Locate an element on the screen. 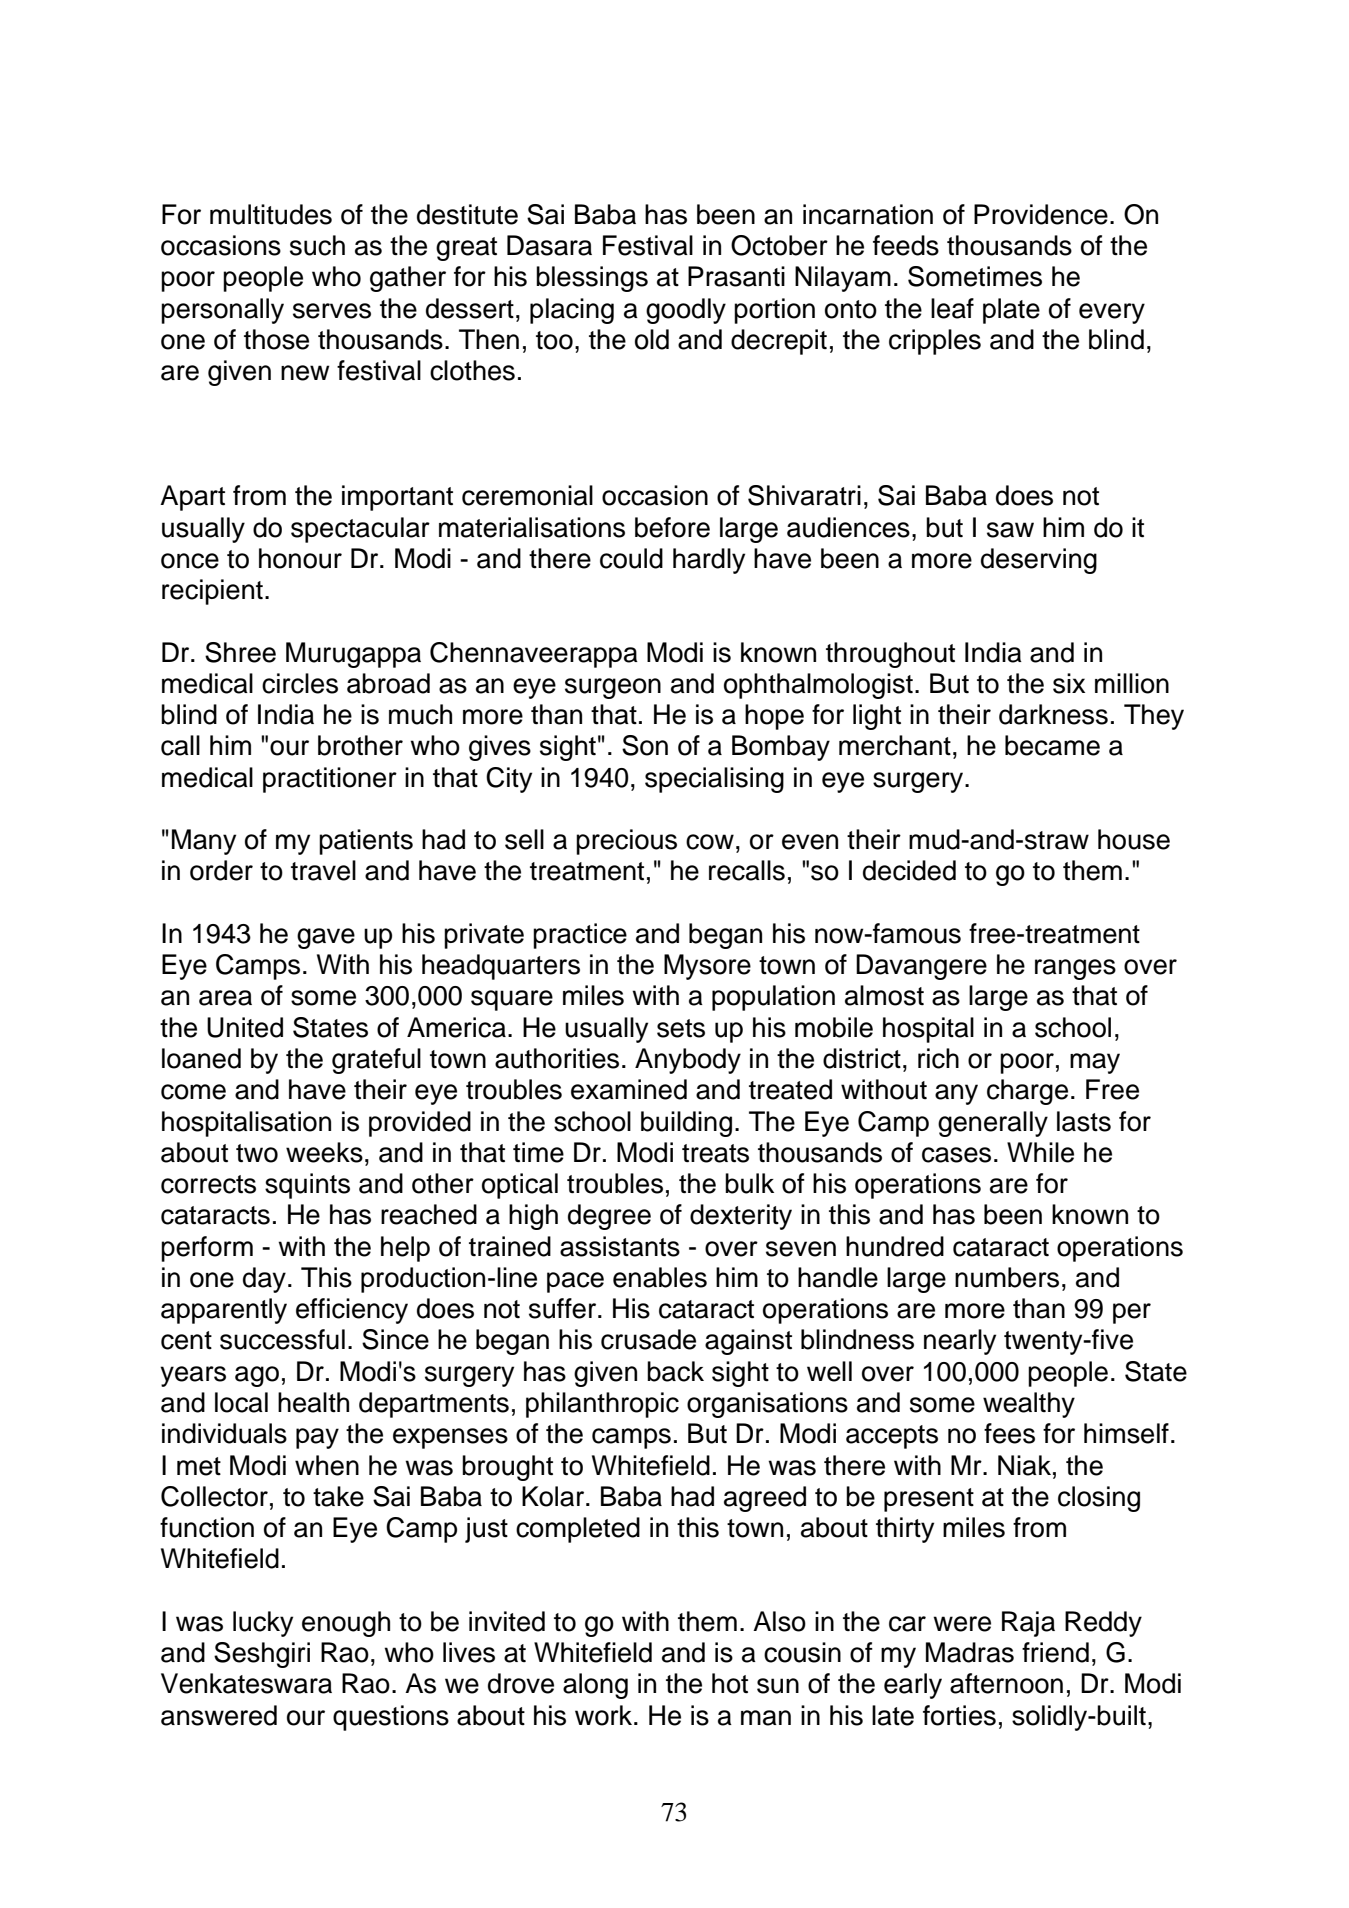 The image size is (1349, 1908). such is located at coordinates (317, 245).
